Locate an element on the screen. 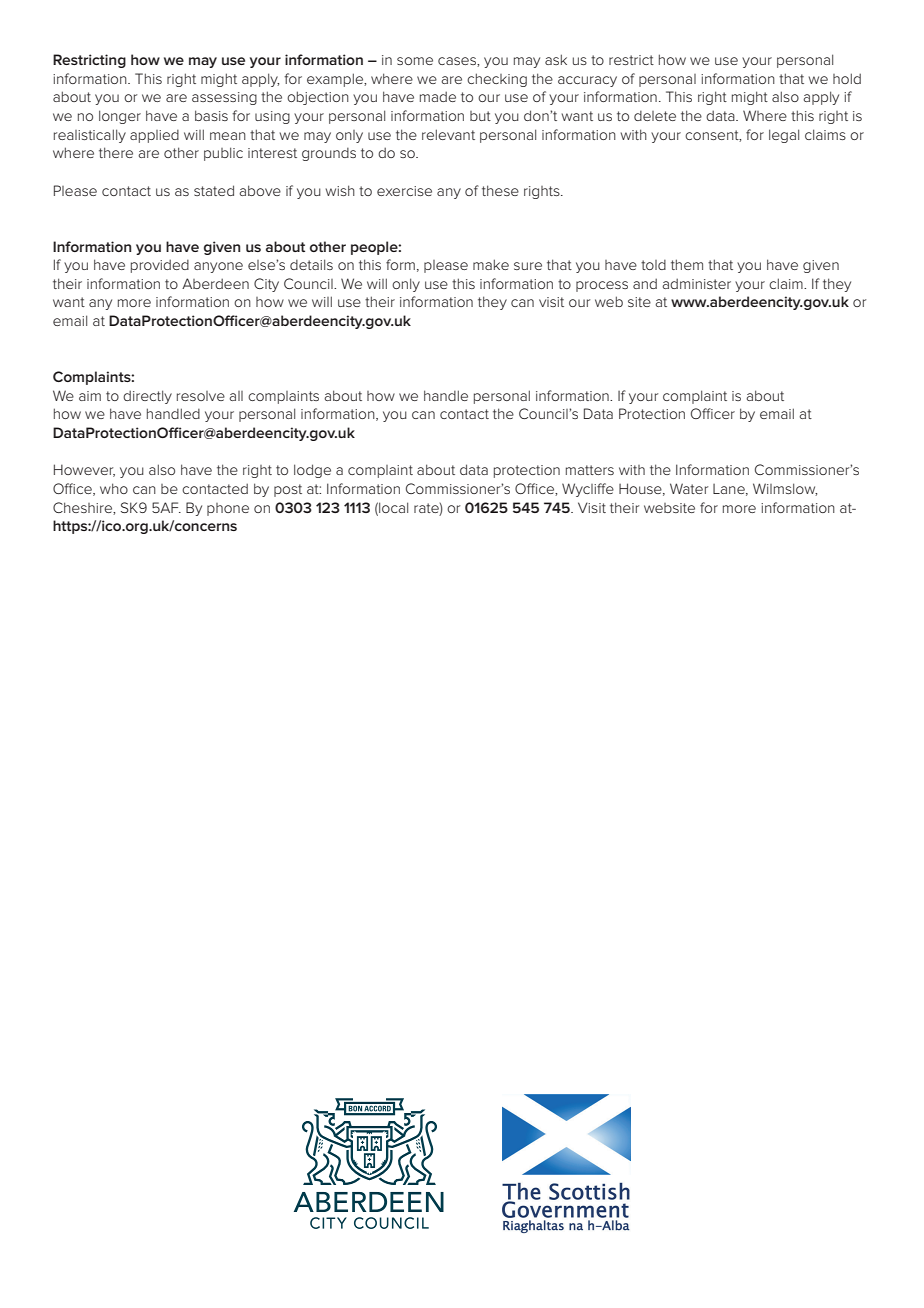  Water is located at coordinates (689, 488).
